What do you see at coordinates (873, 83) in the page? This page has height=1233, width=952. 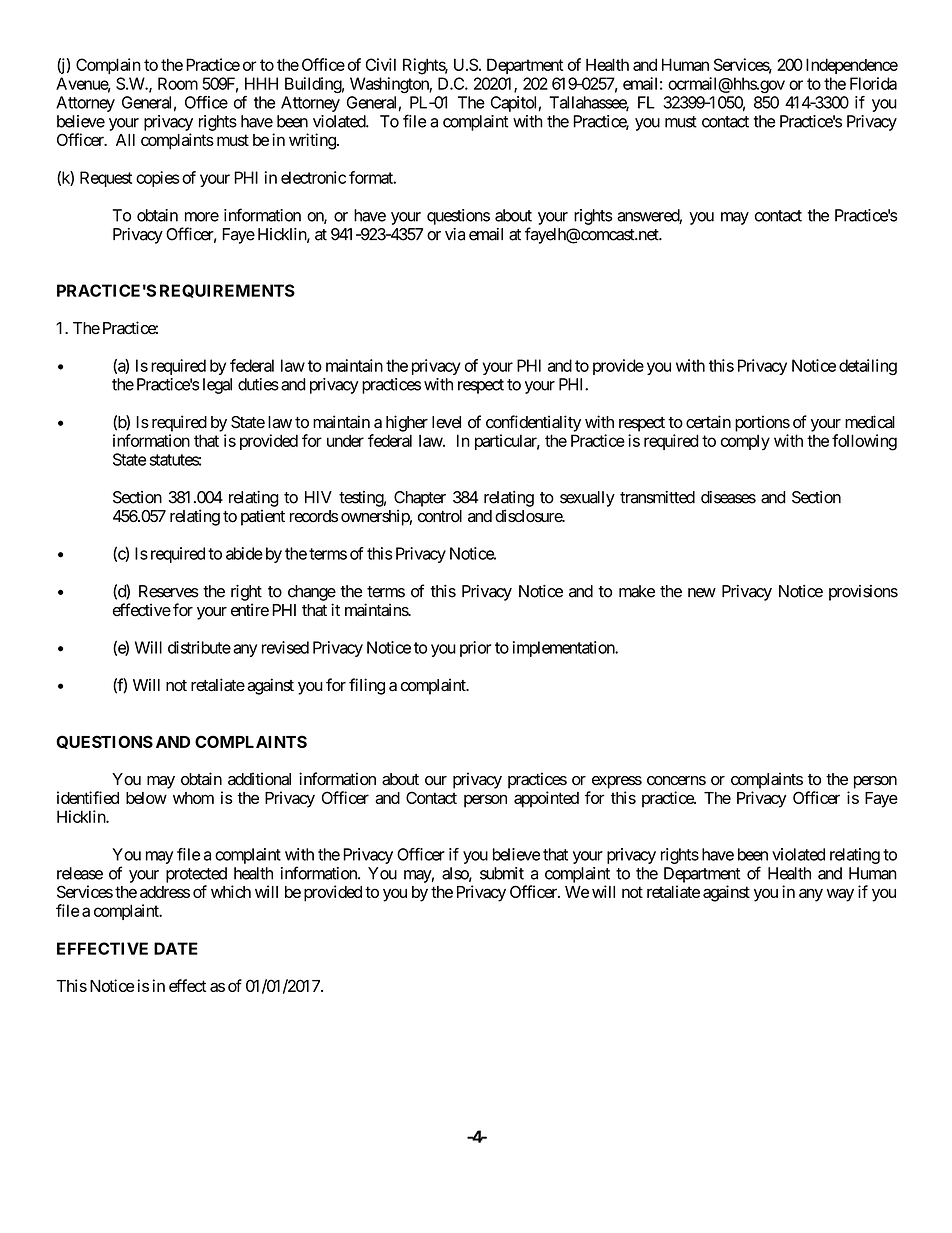 I see `Florida` at bounding box center [873, 83].
